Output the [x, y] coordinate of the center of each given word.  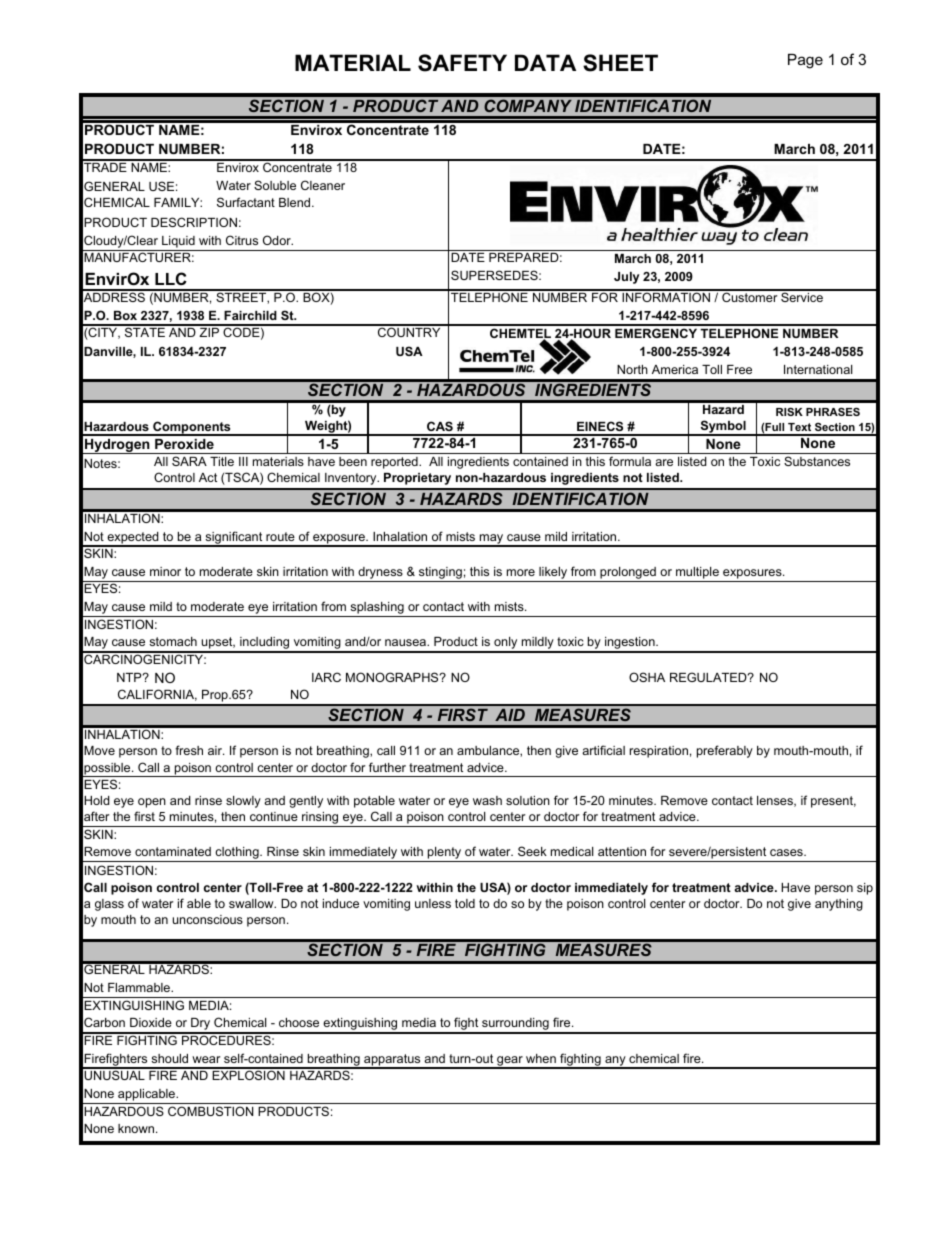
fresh [189, 750]
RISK [789, 411]
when [541, 1058]
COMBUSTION [210, 1111]
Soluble [275, 185]
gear [510, 1062]
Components [192, 428]
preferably [725, 751]
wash [487, 800]
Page [805, 61]
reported [395, 463]
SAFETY [462, 63]
